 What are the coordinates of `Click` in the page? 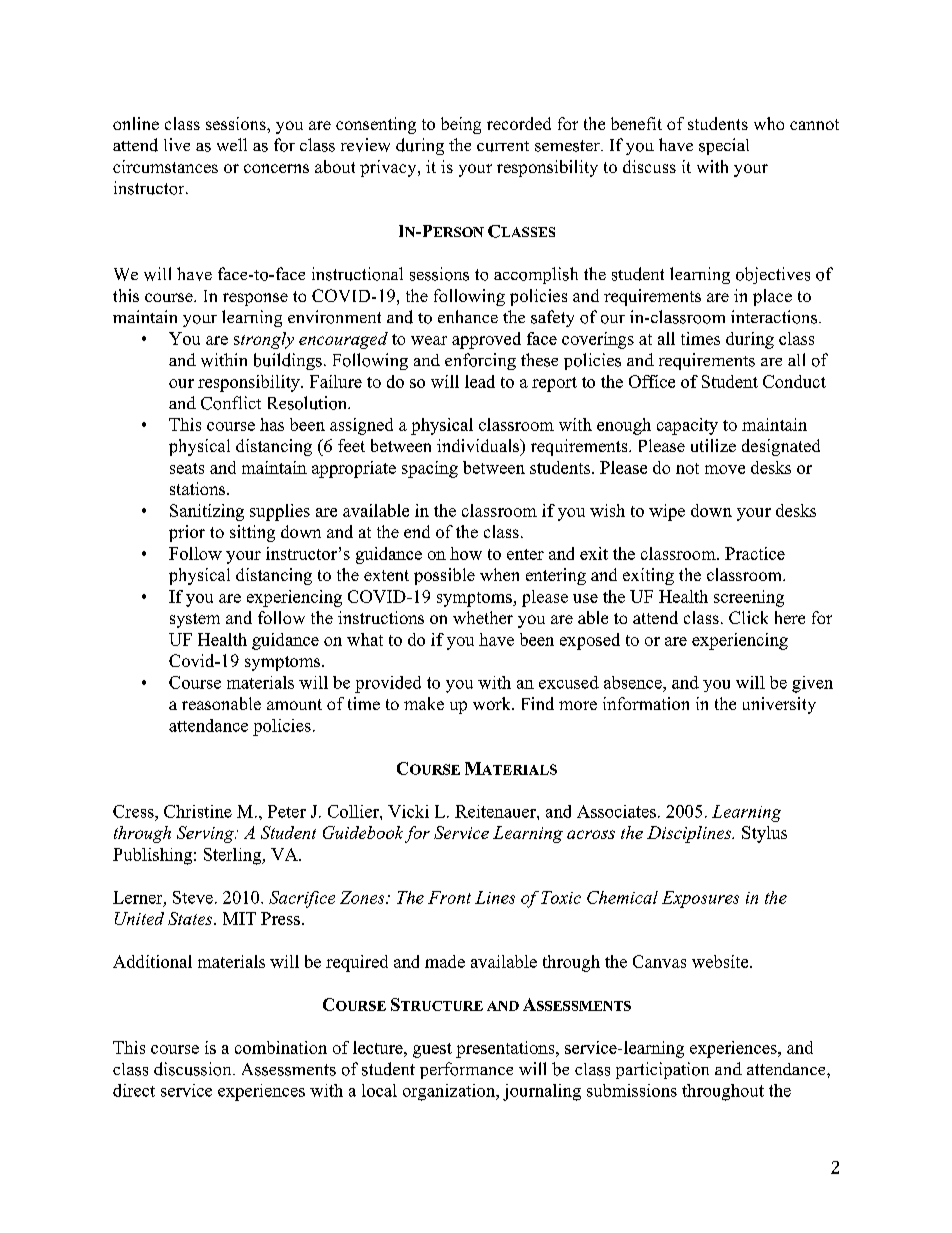 It's located at (748, 617).
